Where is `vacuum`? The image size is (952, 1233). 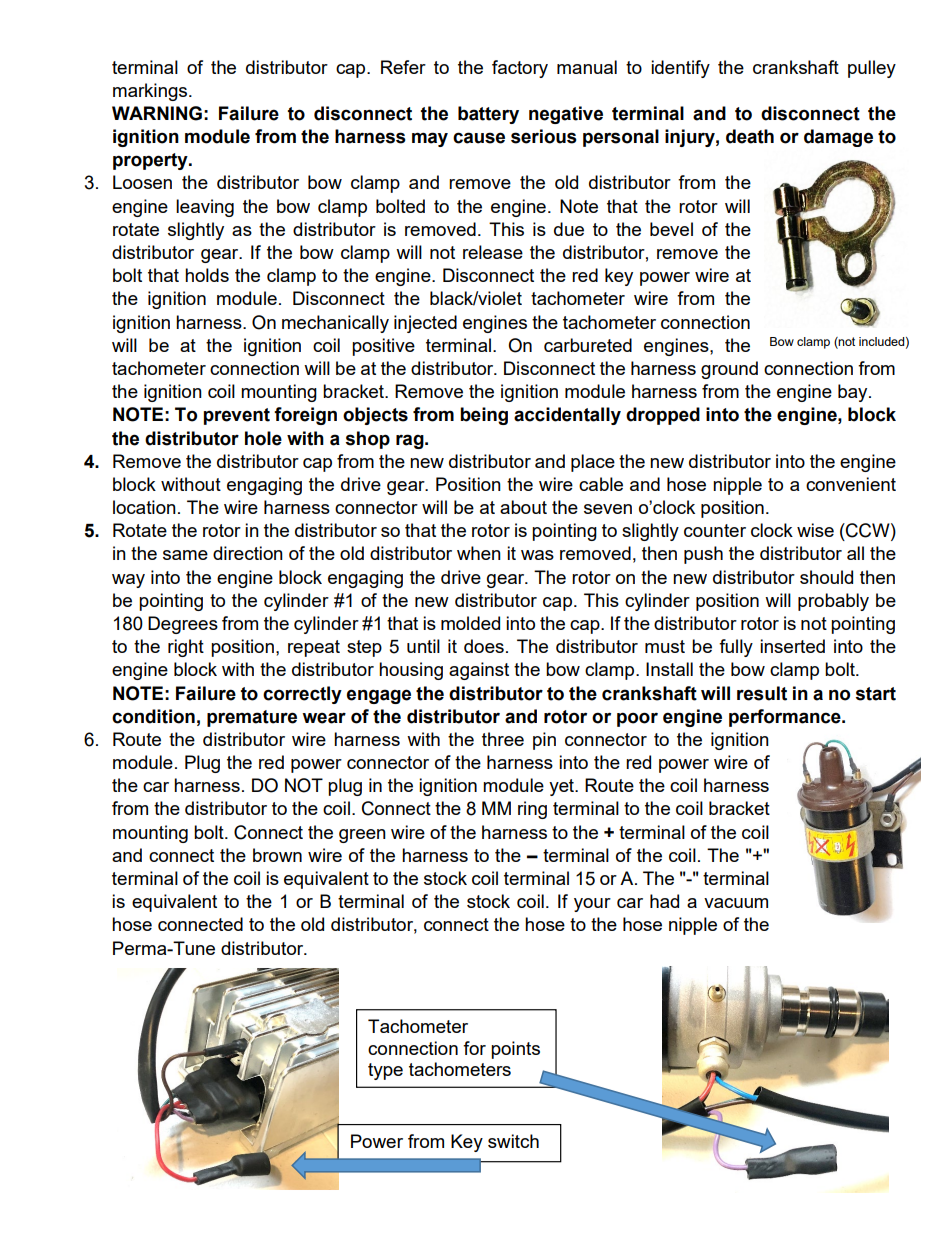
vacuum is located at coordinates (736, 903).
